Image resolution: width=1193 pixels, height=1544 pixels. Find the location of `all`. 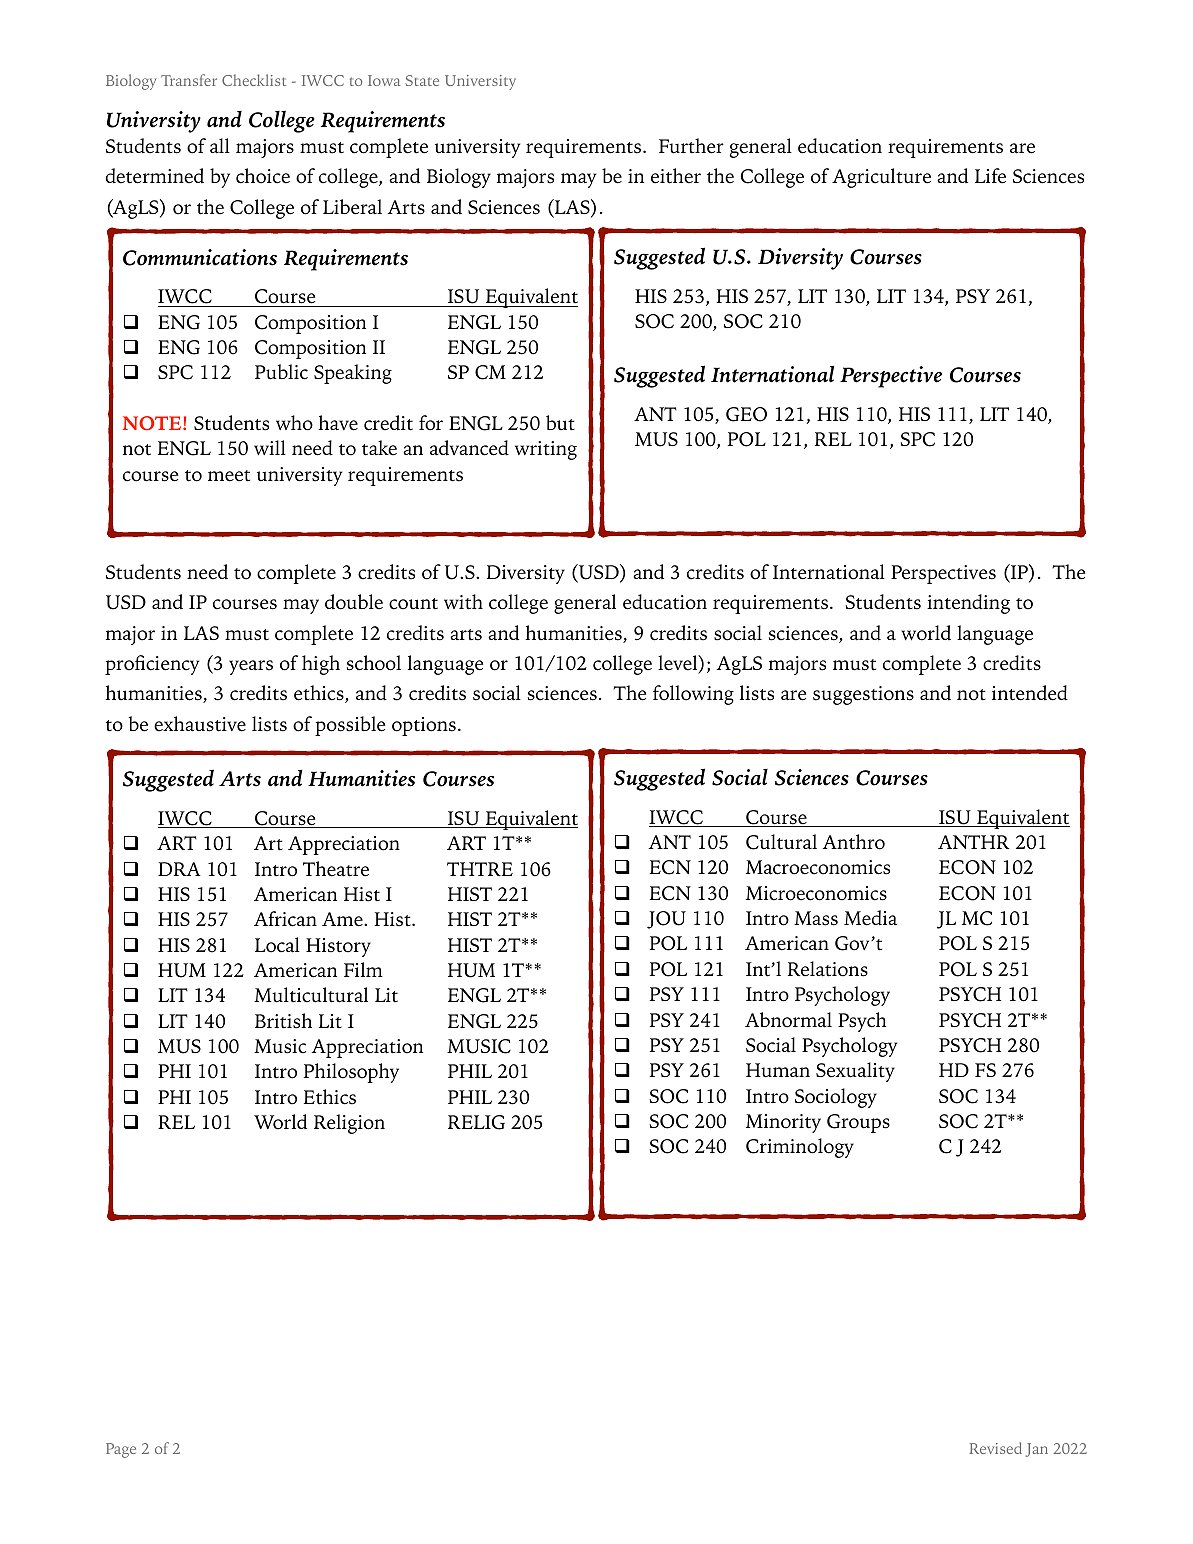

all is located at coordinates (220, 146).
